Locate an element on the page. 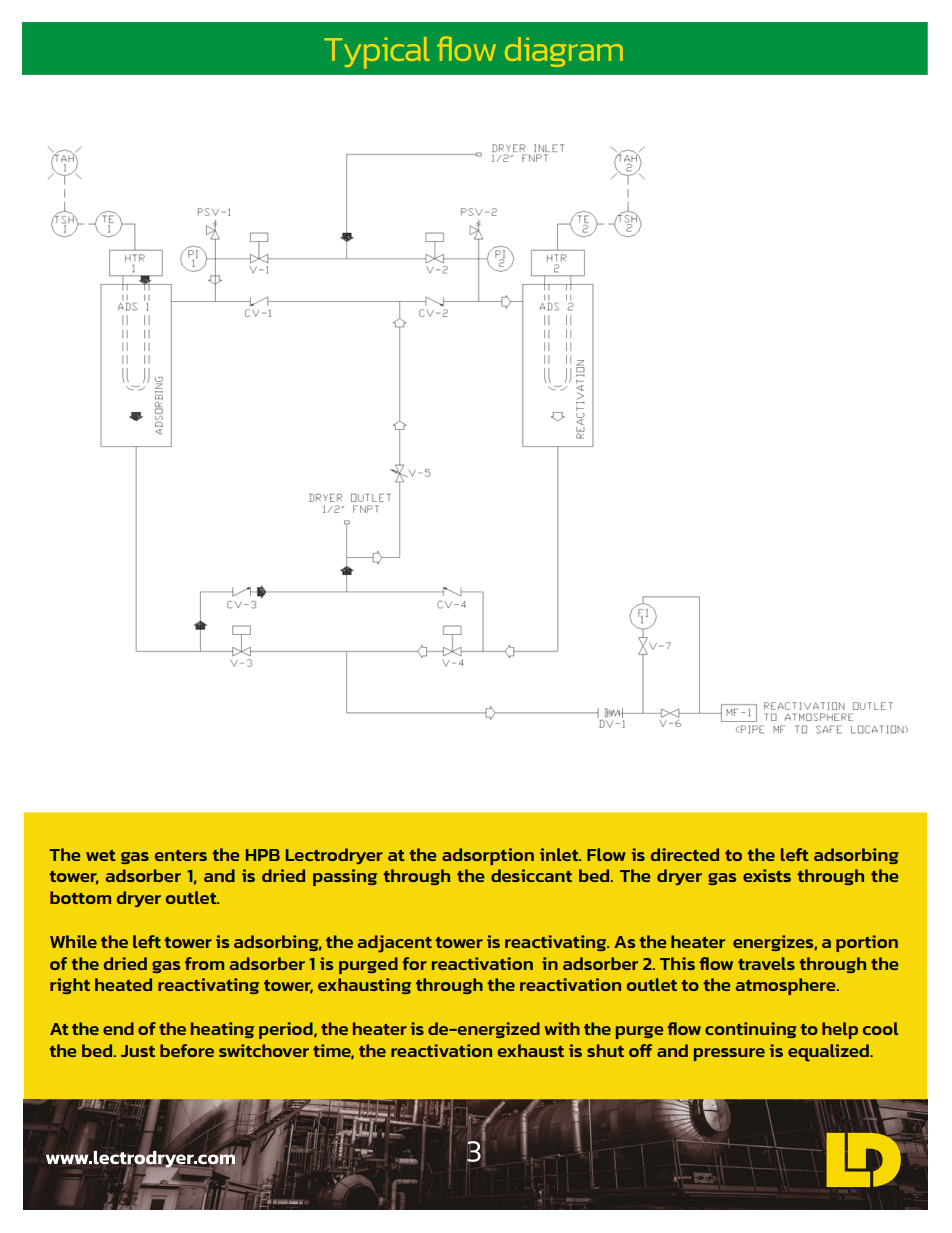 The image size is (952, 1233). wet is located at coordinates (101, 855).
